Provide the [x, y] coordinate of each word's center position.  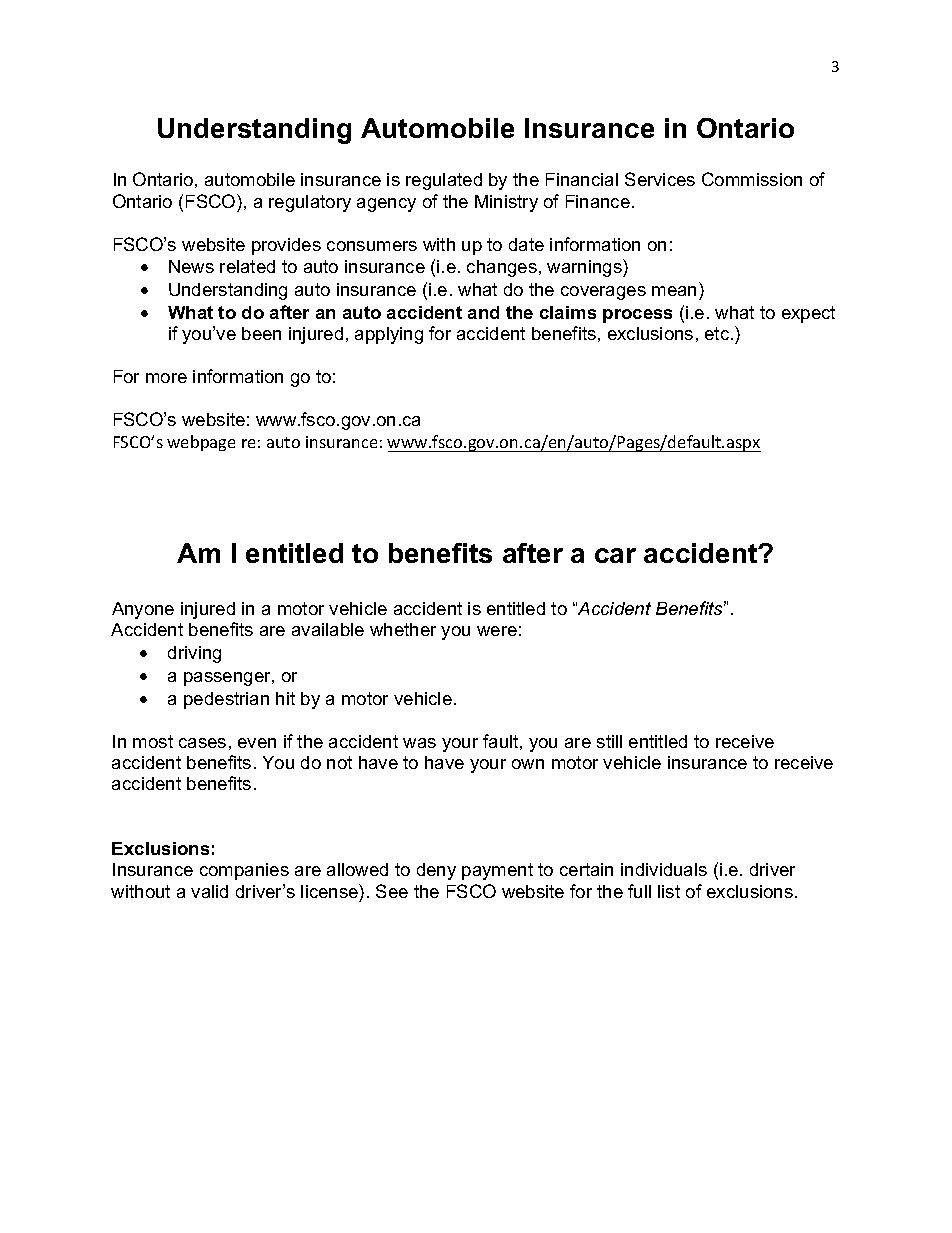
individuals [664, 869]
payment [497, 871]
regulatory [310, 203]
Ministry [506, 203]
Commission [752, 179]
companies [244, 871]
